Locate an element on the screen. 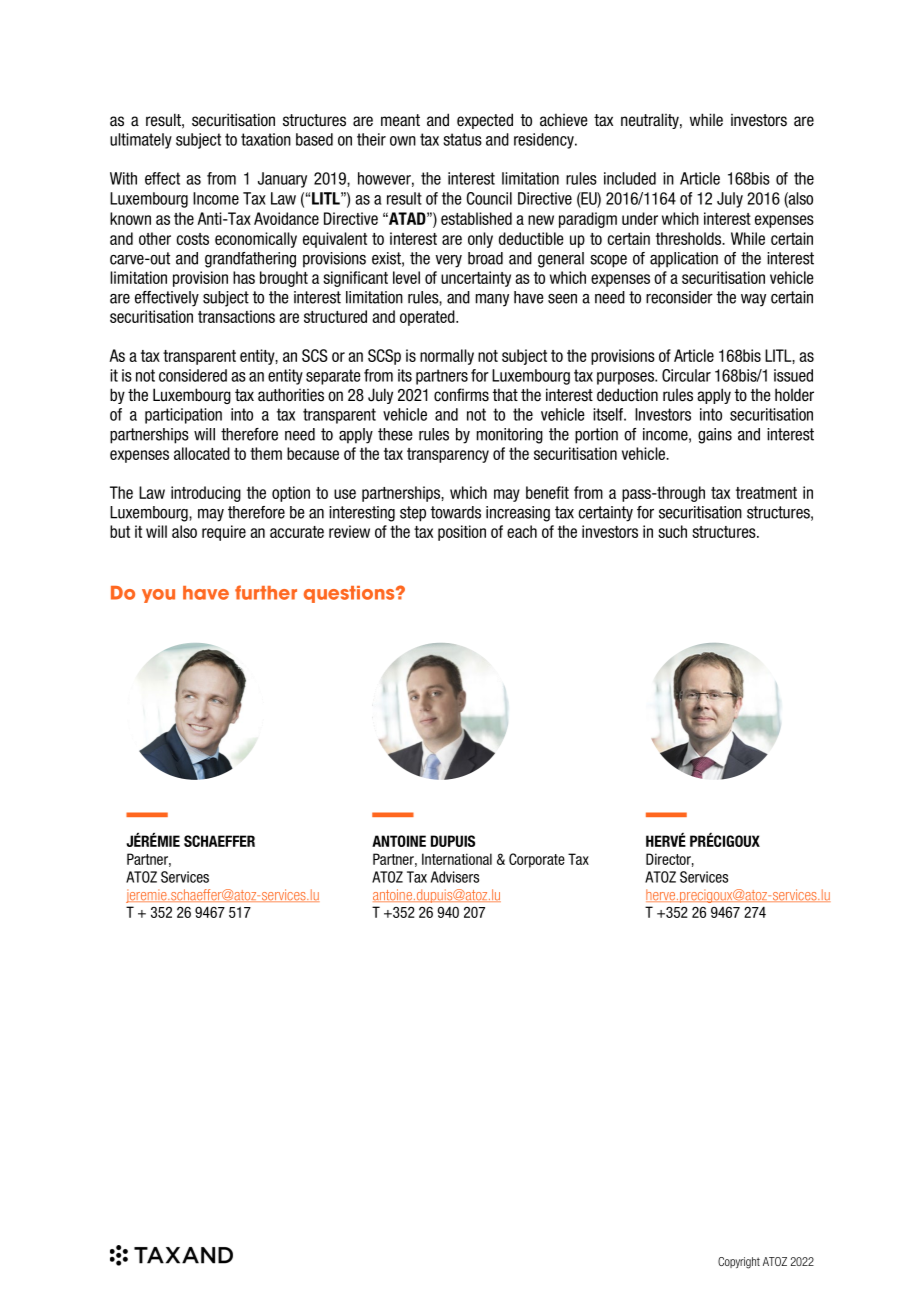 This screenshot has width=924, height=1308. Copyright is located at coordinates (739, 1263).
